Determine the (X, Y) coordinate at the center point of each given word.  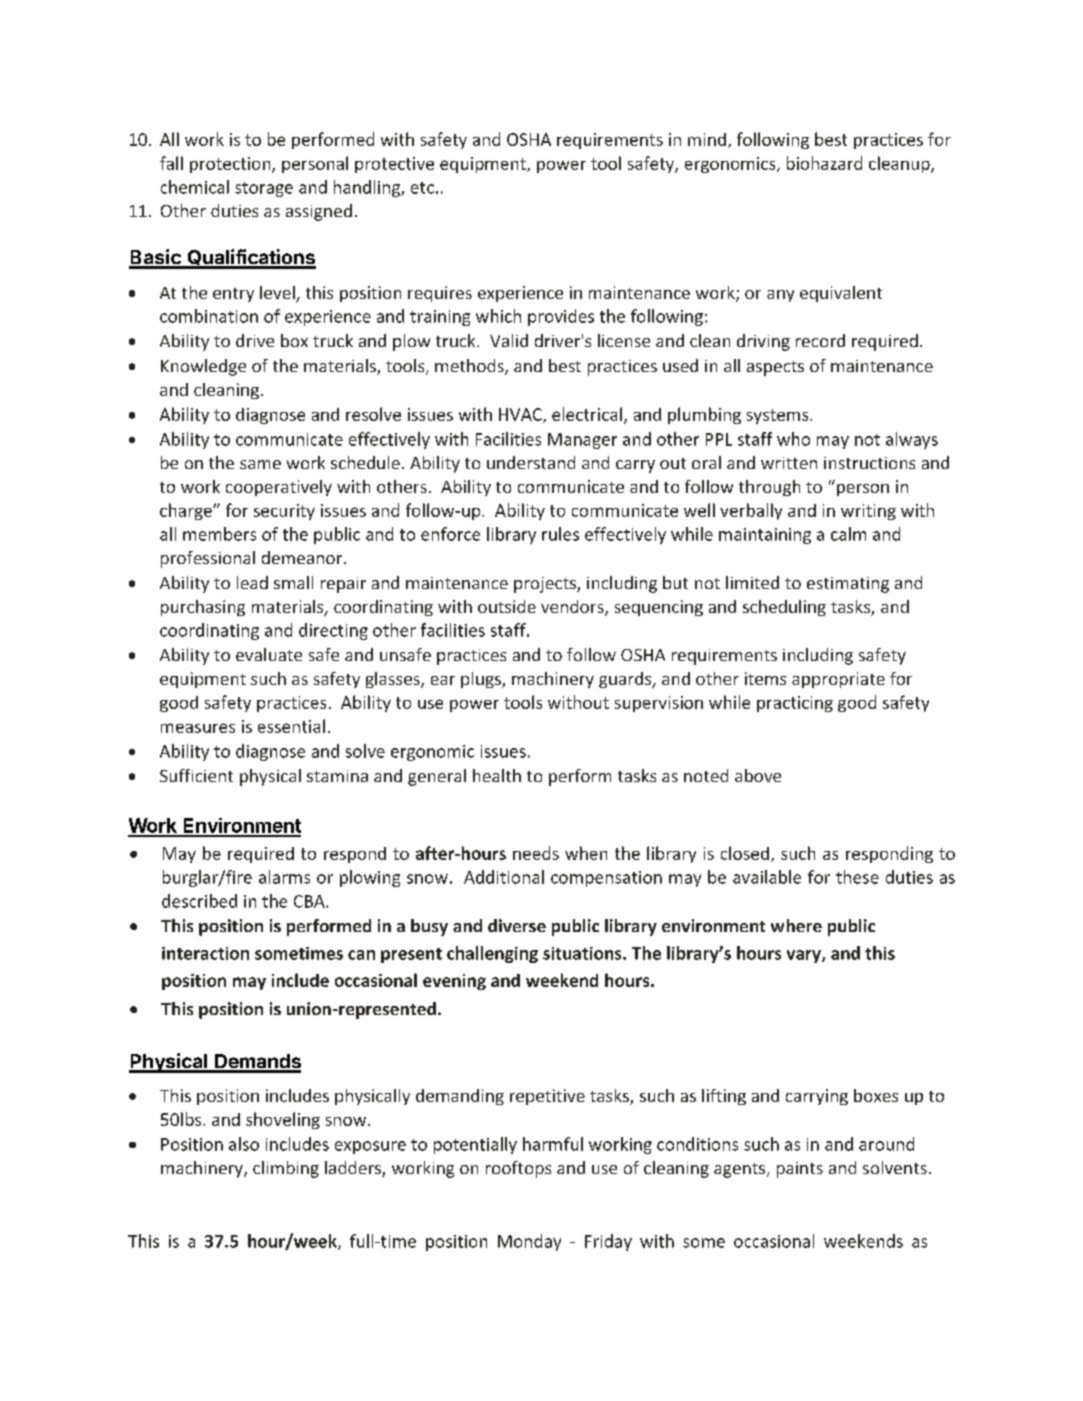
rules (560, 534)
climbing (286, 1169)
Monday (529, 1242)
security (284, 512)
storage (264, 189)
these (857, 877)
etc (422, 188)
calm (848, 534)
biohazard (824, 163)
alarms (284, 877)
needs (536, 853)
